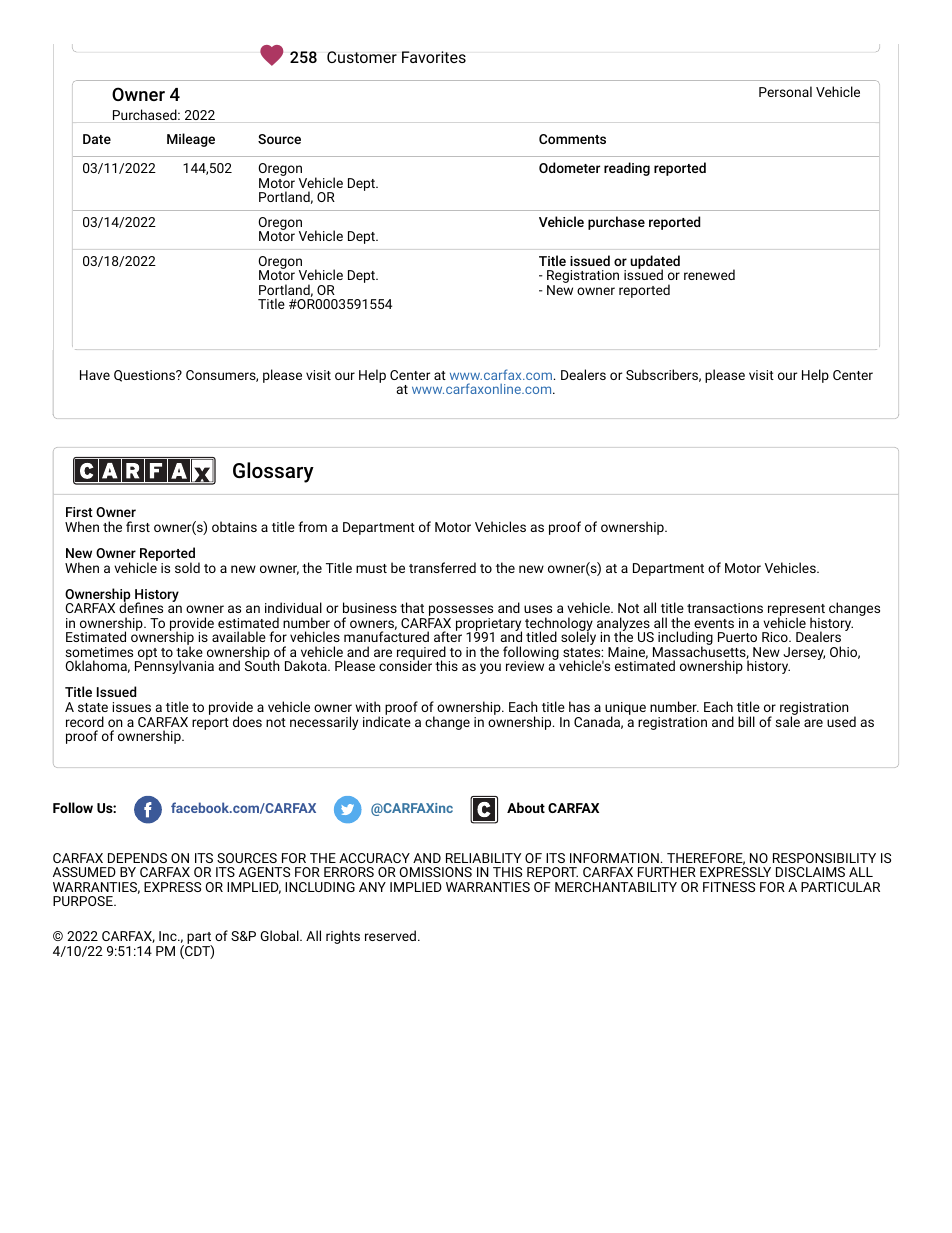 This screenshot has height=1233, width=952. I want to click on Personal, so click(785, 91).
